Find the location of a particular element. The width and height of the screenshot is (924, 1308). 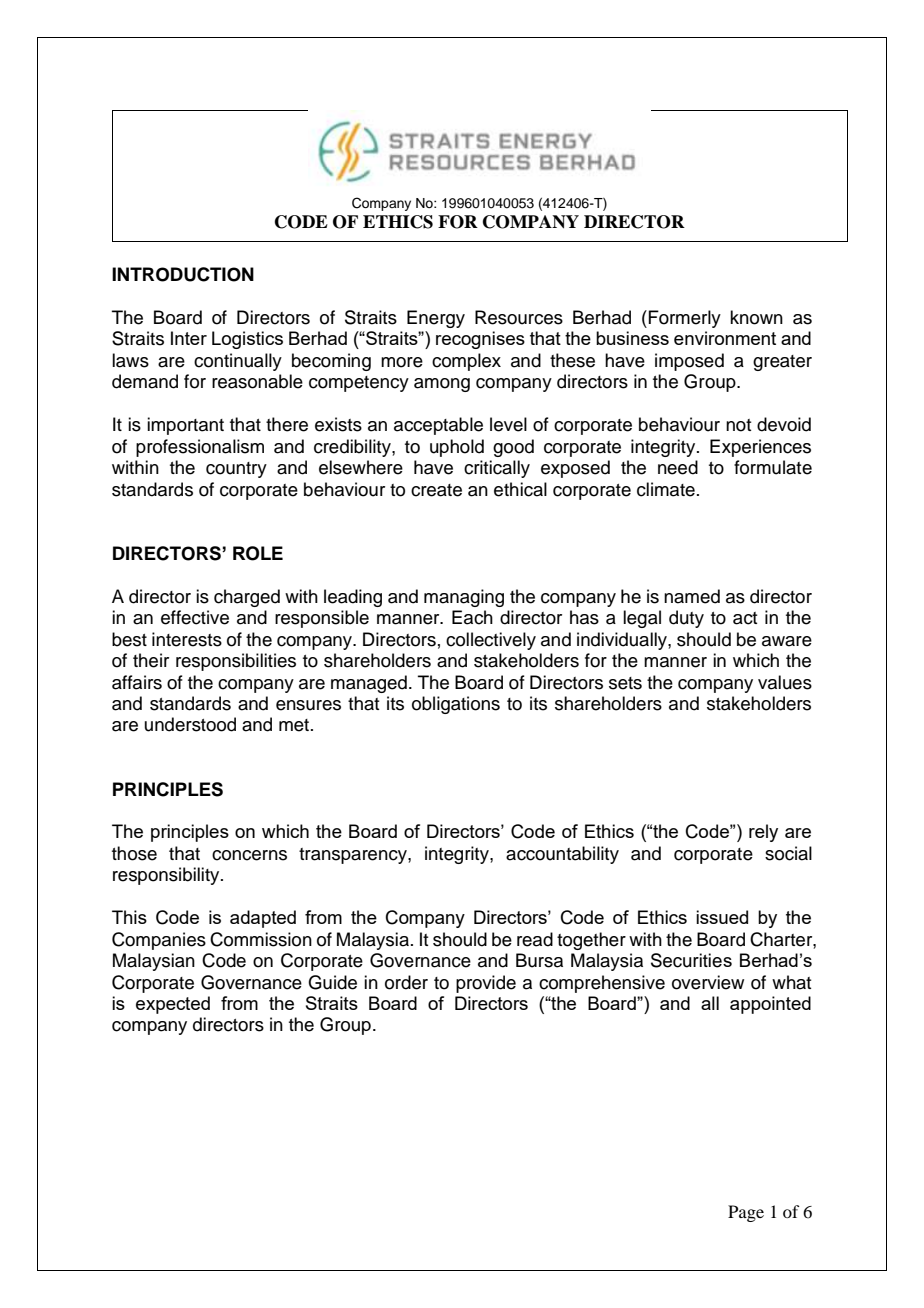

managing is located at coordinates (464, 598).
